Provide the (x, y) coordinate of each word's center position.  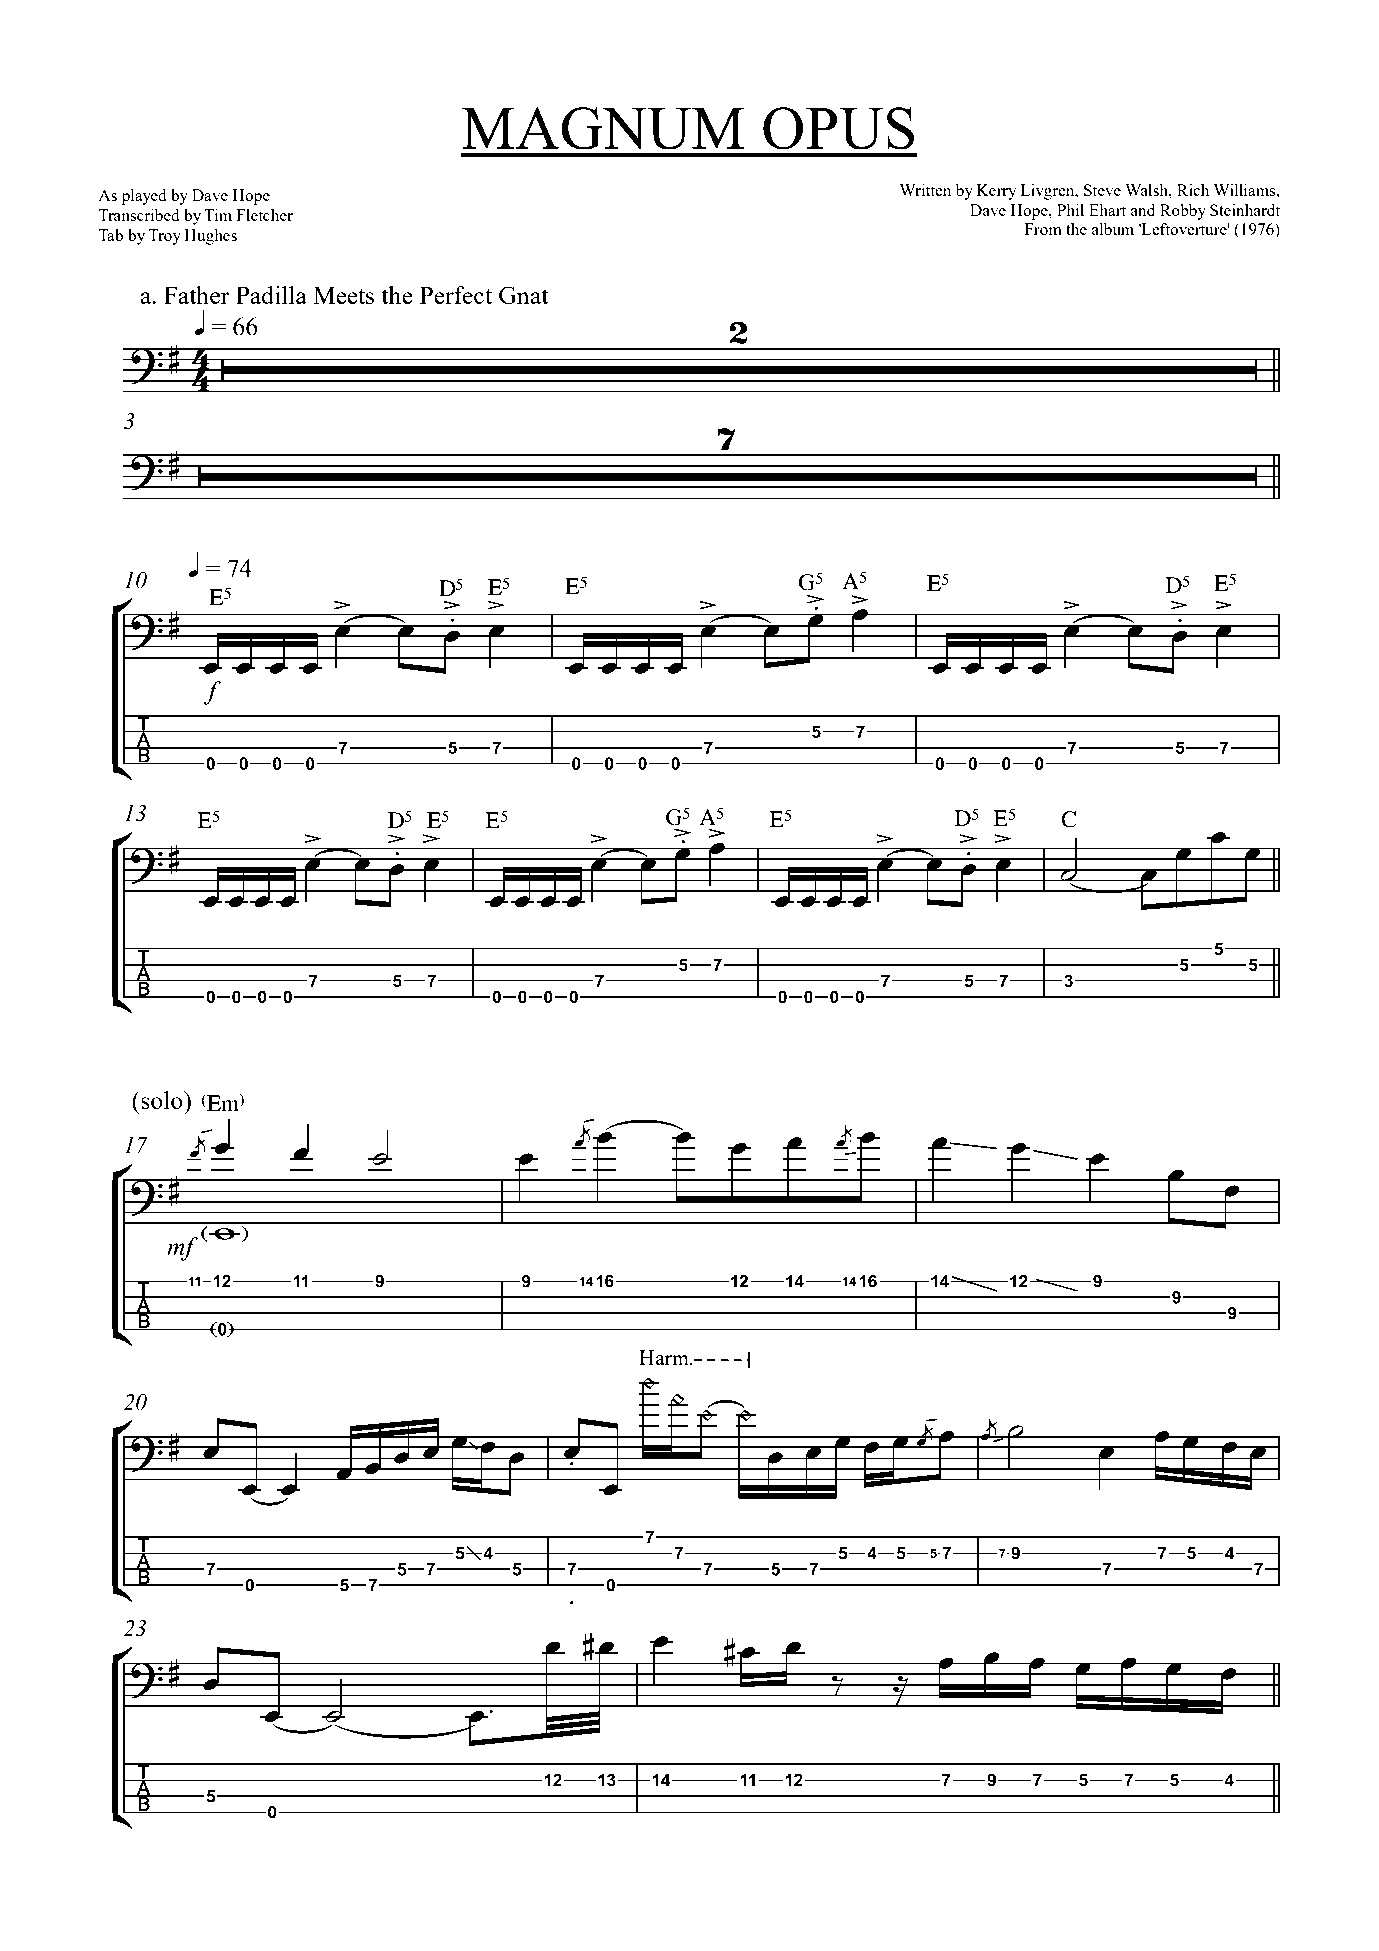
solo (162, 1100)
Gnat (524, 295)
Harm (665, 1357)
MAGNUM (603, 128)
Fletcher (264, 215)
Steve (1102, 190)
